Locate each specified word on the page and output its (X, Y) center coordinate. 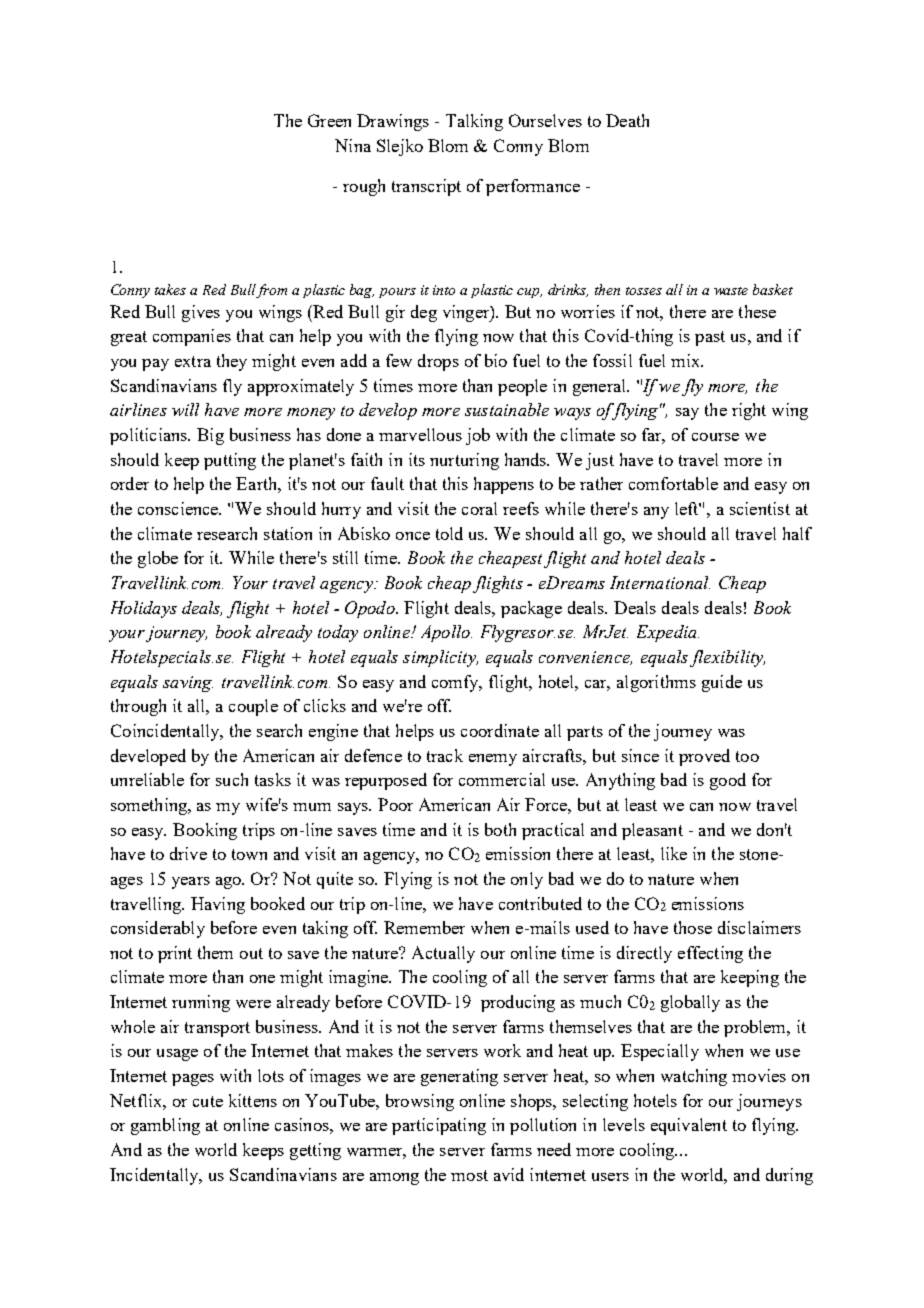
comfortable (673, 483)
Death (627, 120)
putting (230, 461)
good (728, 781)
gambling (165, 1126)
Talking (474, 122)
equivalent (689, 1126)
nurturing (464, 461)
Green (329, 120)
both (500, 829)
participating (439, 1126)
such (232, 779)
